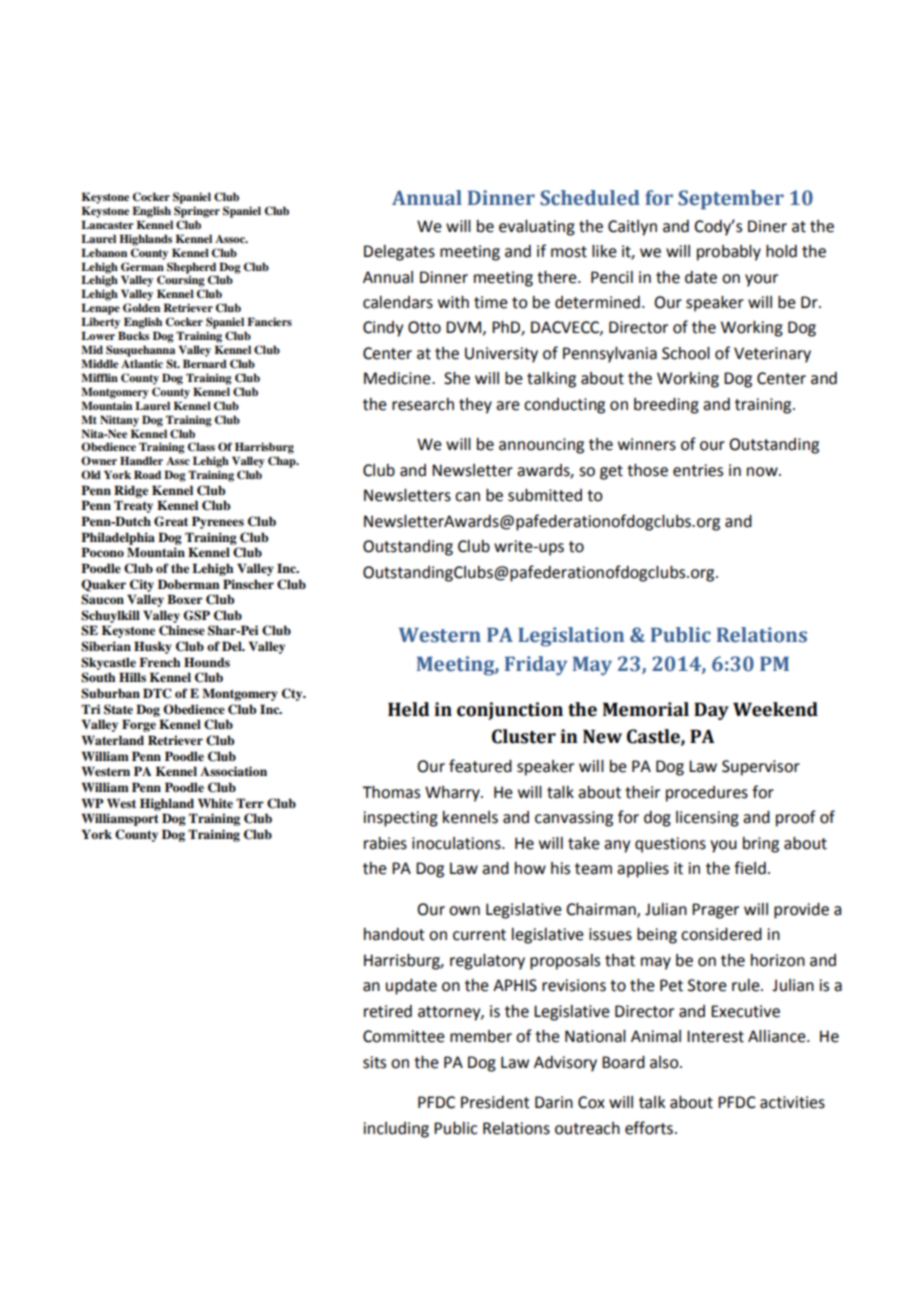 The height and width of the screenshot is (1308, 924). I want to click on September, so click(731, 200).
